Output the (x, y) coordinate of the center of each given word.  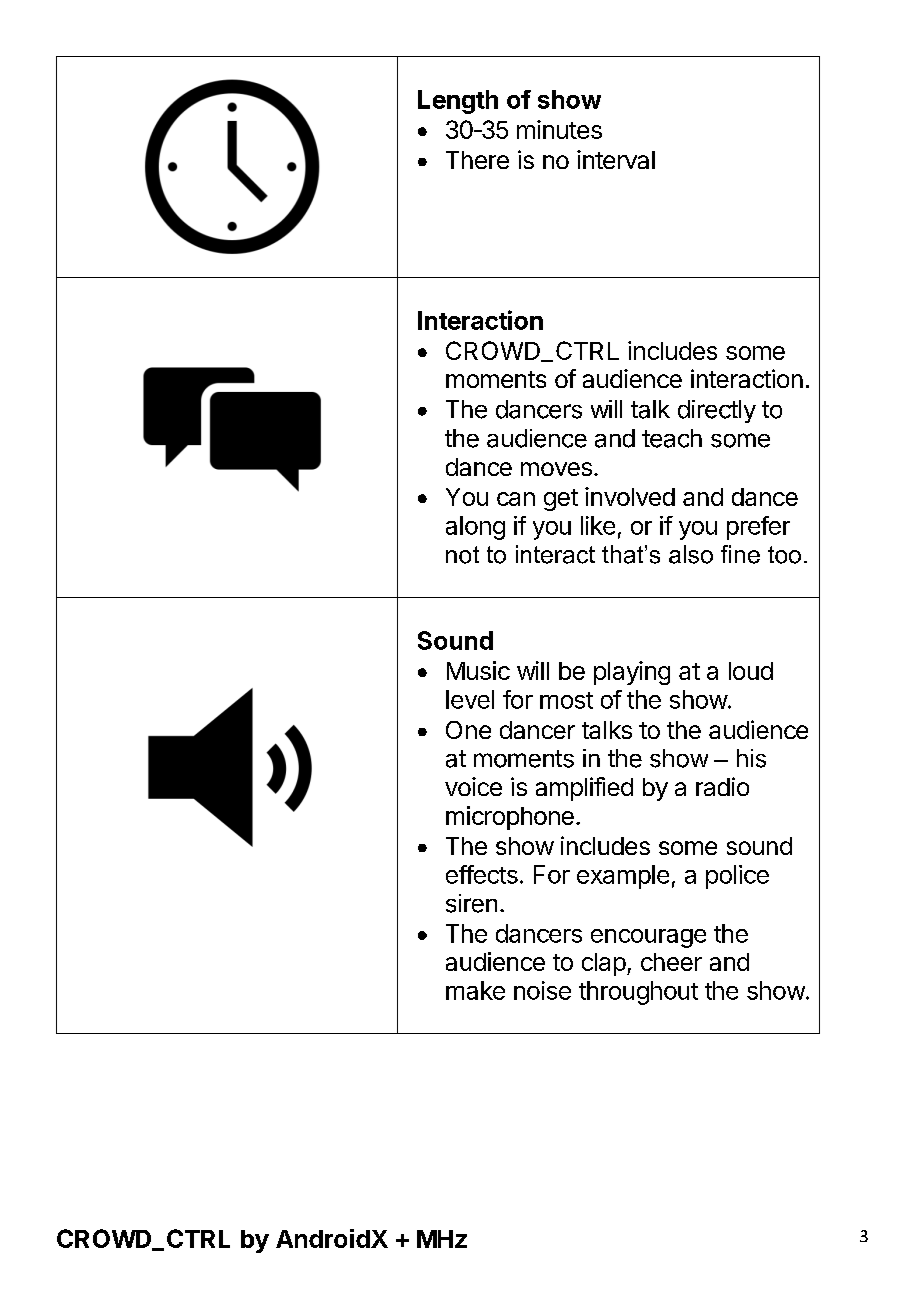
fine (740, 554)
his (751, 758)
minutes (559, 129)
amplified (584, 789)
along (475, 528)
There (477, 160)
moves (556, 469)
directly (717, 411)
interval (616, 159)
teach (672, 438)
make (475, 990)
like (598, 525)
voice (473, 786)
